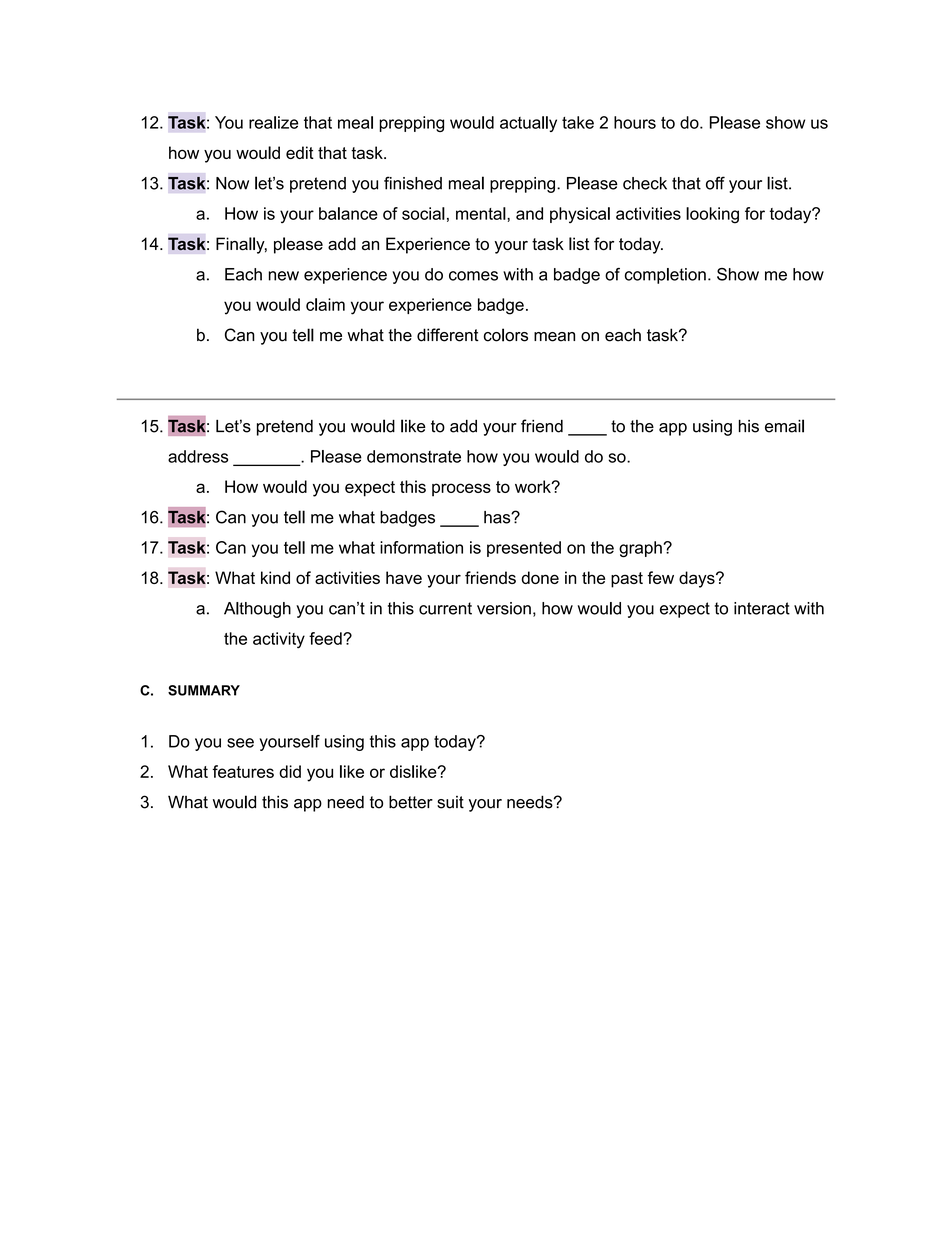 This screenshot has height=1233, width=952. What do you see at coordinates (290, 771) in the screenshot?
I see `did` at bounding box center [290, 771].
